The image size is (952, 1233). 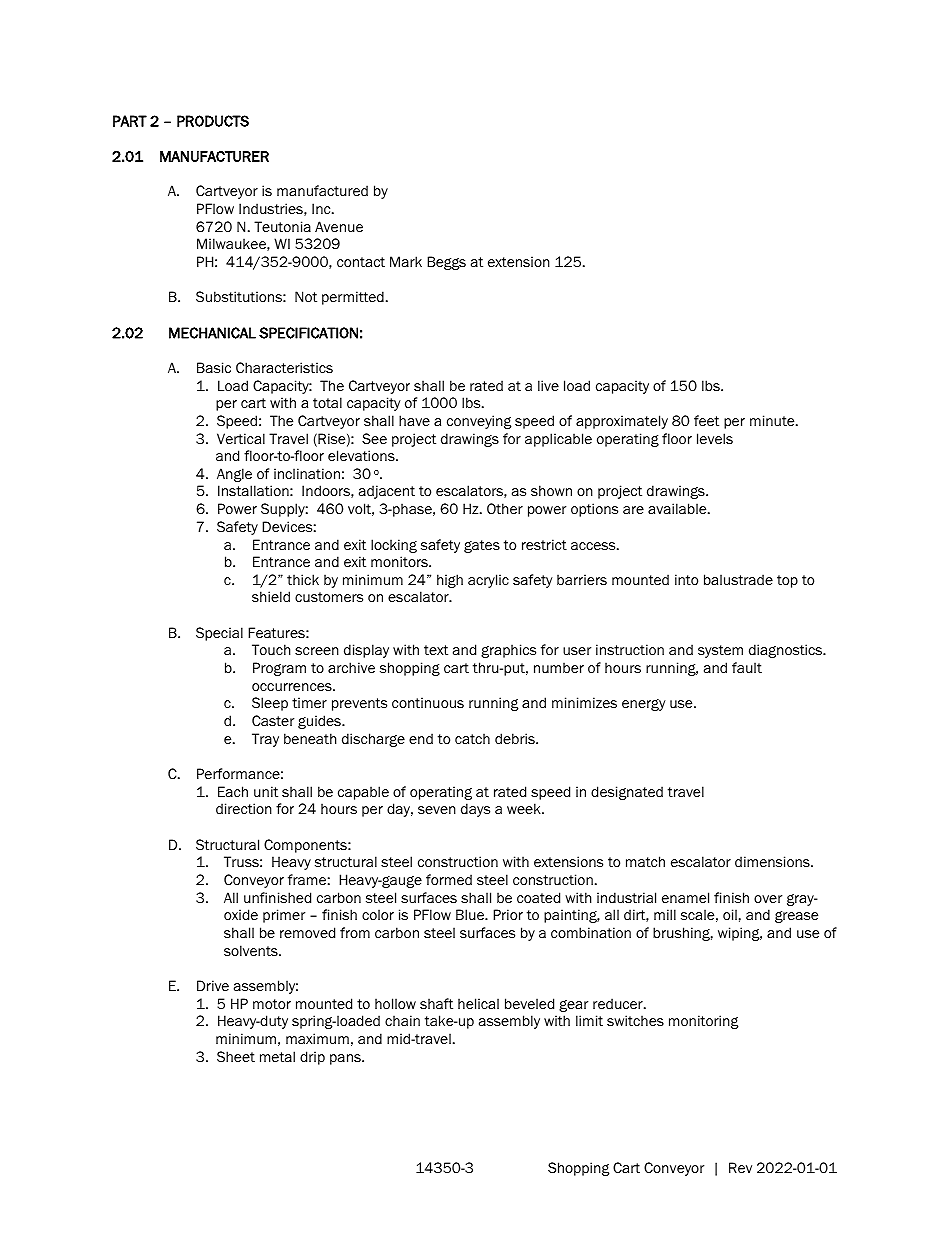 What do you see at coordinates (644, 705) in the screenshot?
I see `energy` at bounding box center [644, 705].
